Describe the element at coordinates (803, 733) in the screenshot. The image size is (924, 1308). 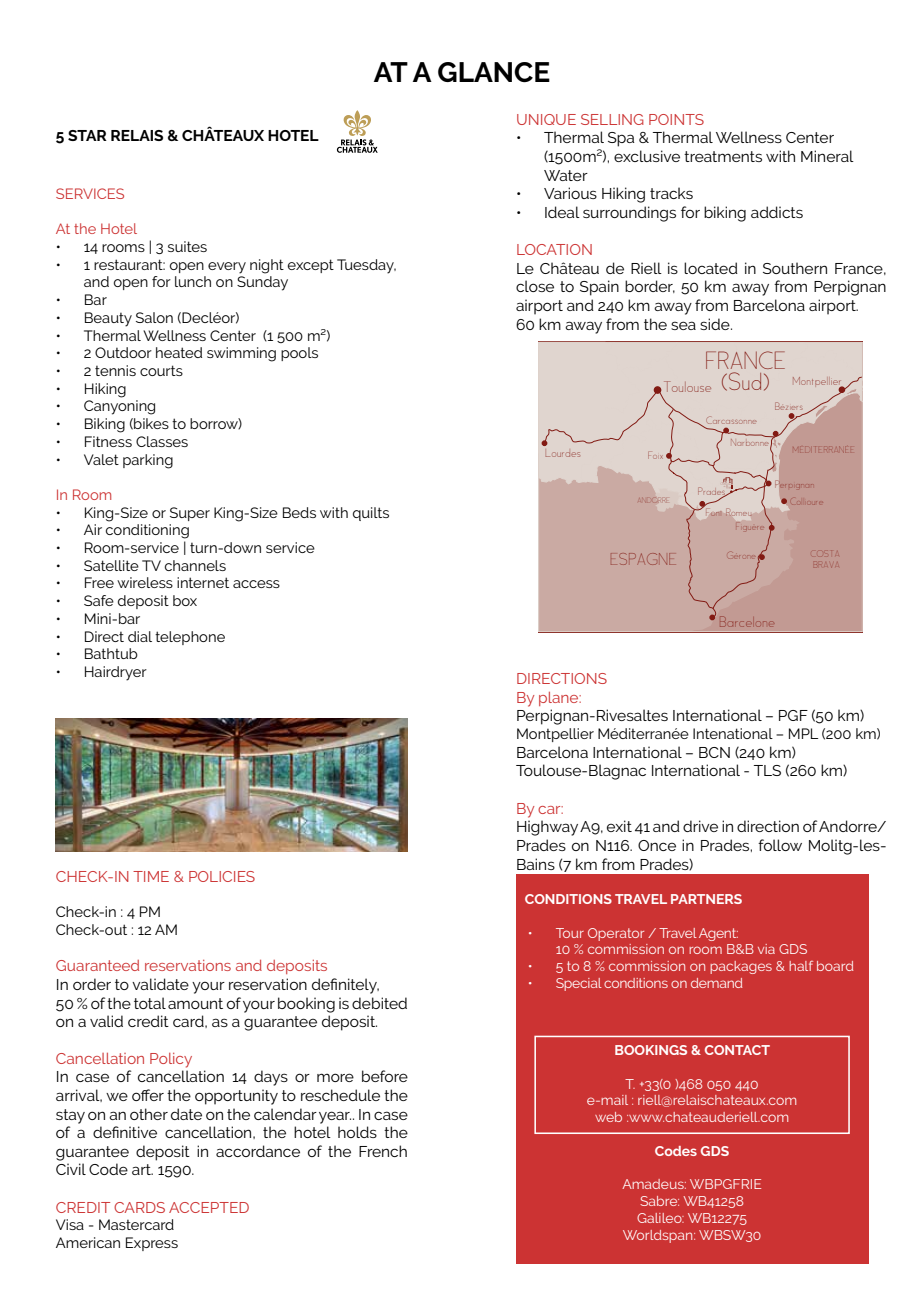
I see `MPL` at that location.
